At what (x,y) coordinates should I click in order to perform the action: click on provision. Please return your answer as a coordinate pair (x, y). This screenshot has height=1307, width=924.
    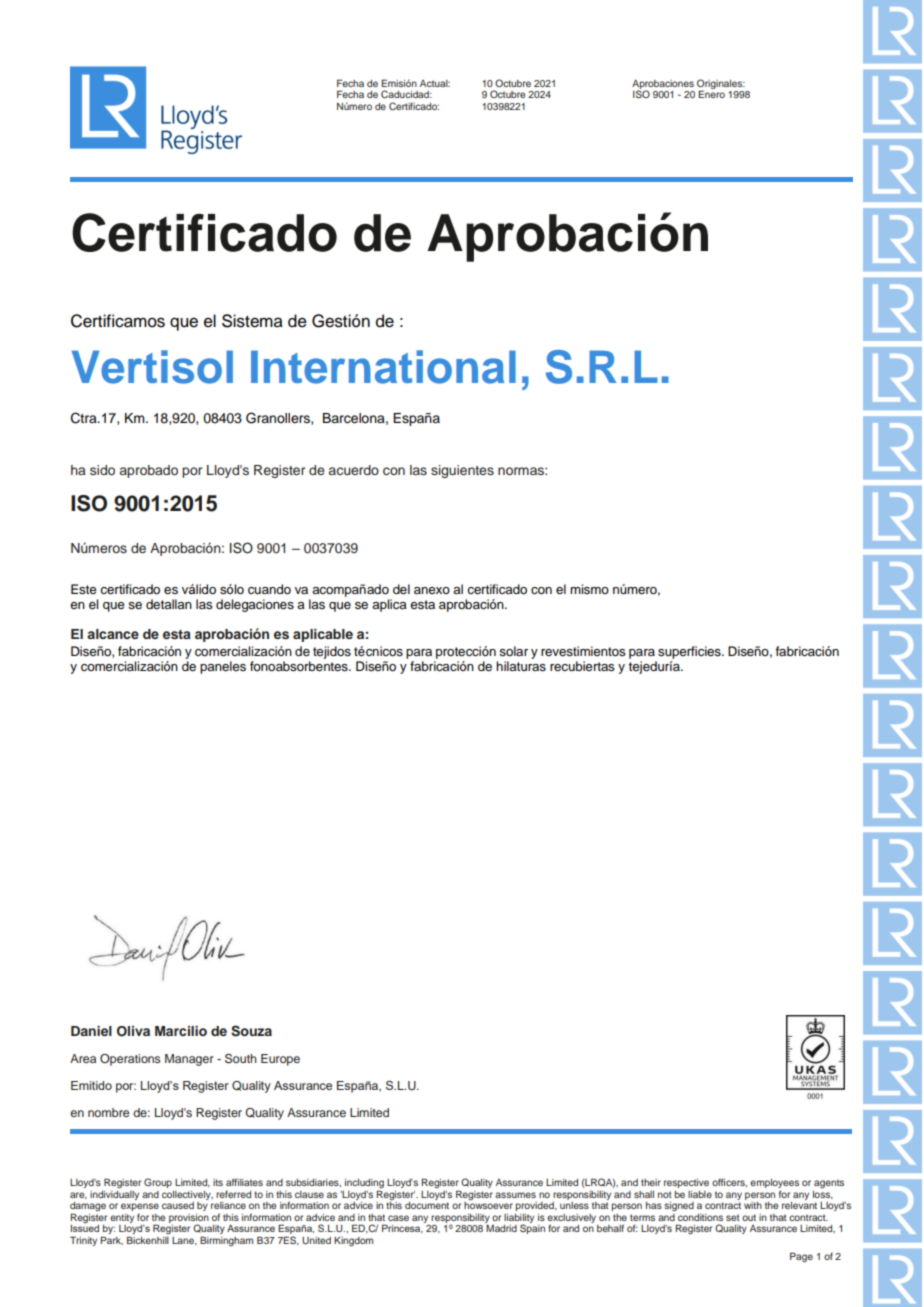
    Looking at the image, I should click on (189, 1219).
